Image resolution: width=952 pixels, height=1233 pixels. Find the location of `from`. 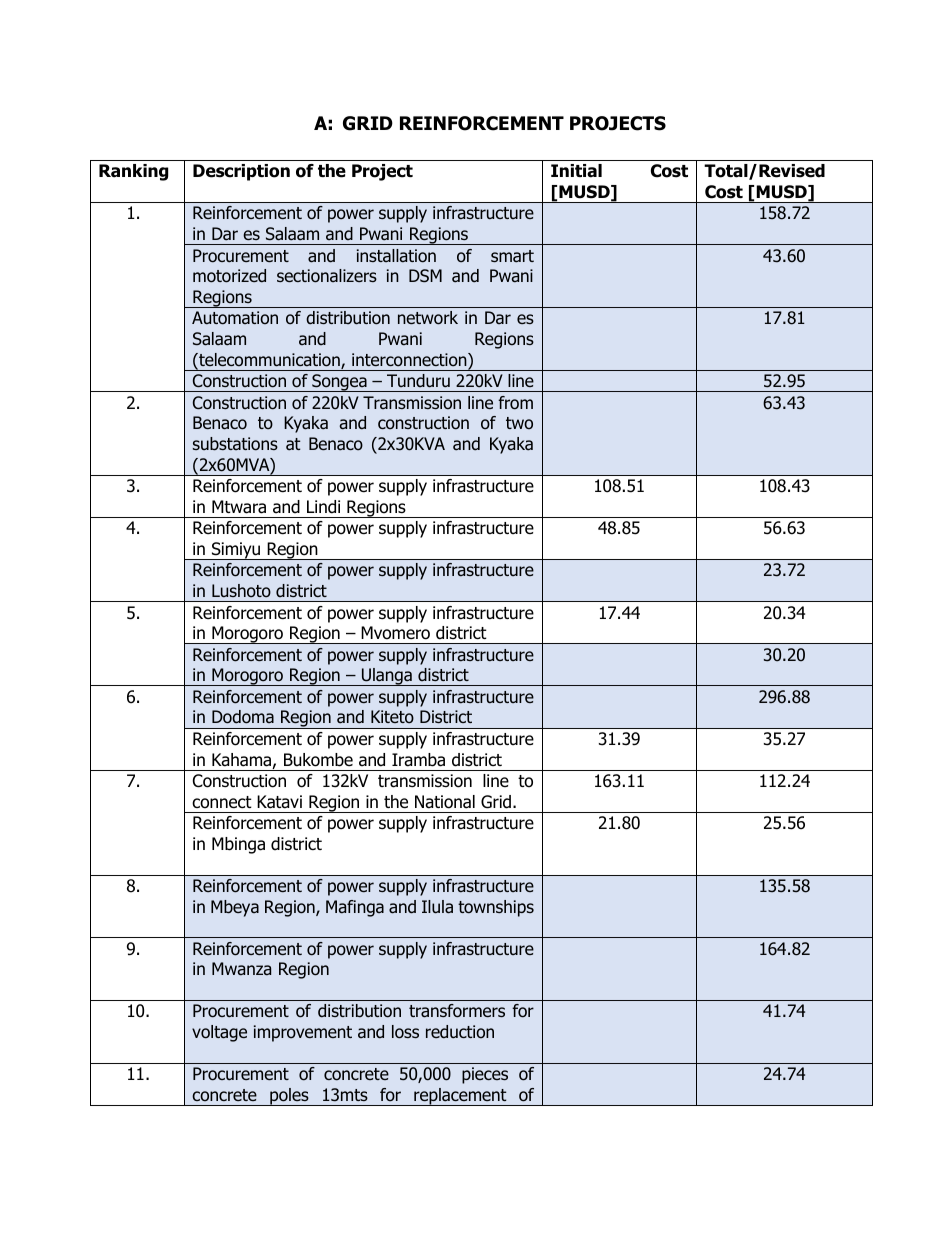

from is located at coordinates (515, 403).
